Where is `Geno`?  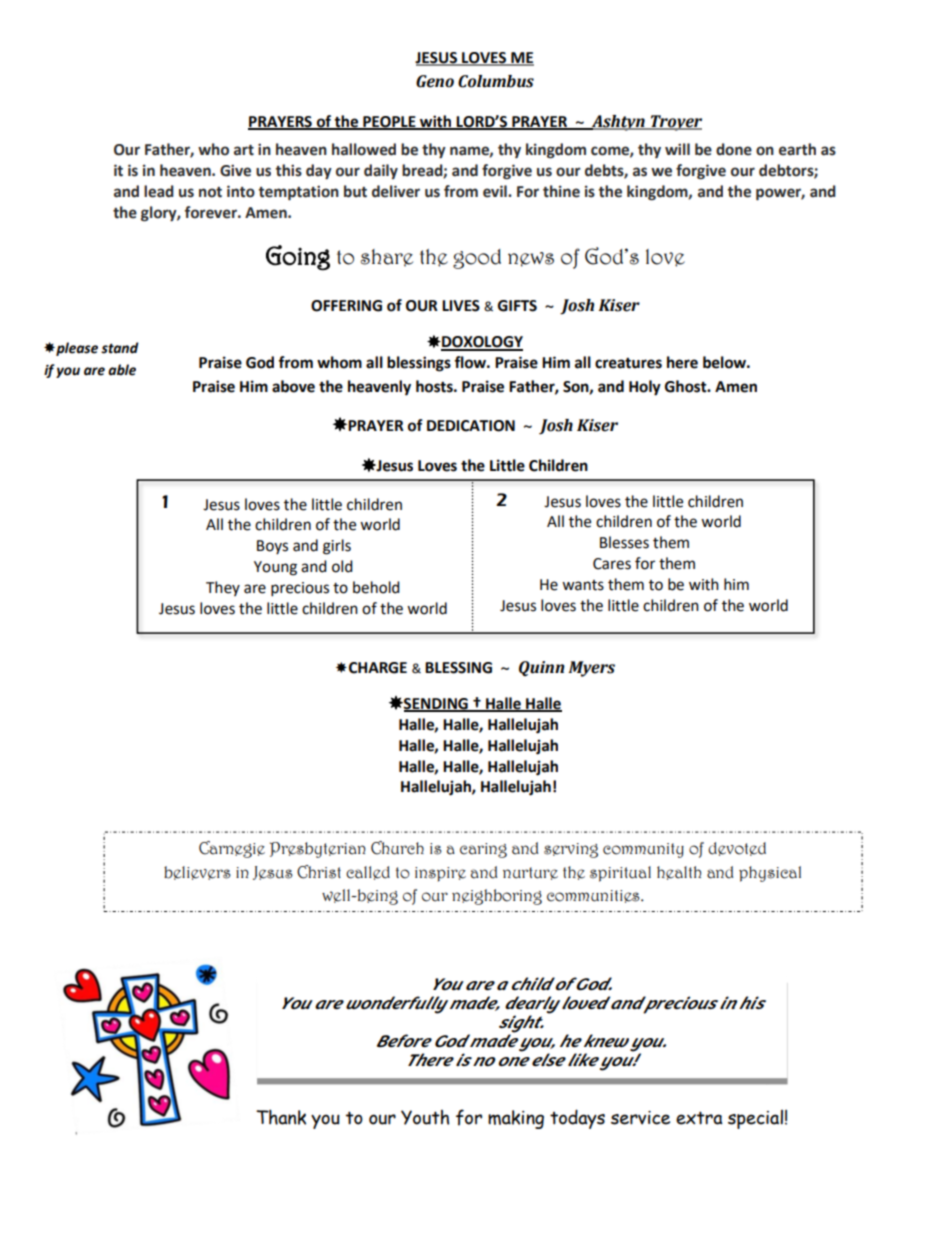
Geno is located at coordinates (435, 81).
